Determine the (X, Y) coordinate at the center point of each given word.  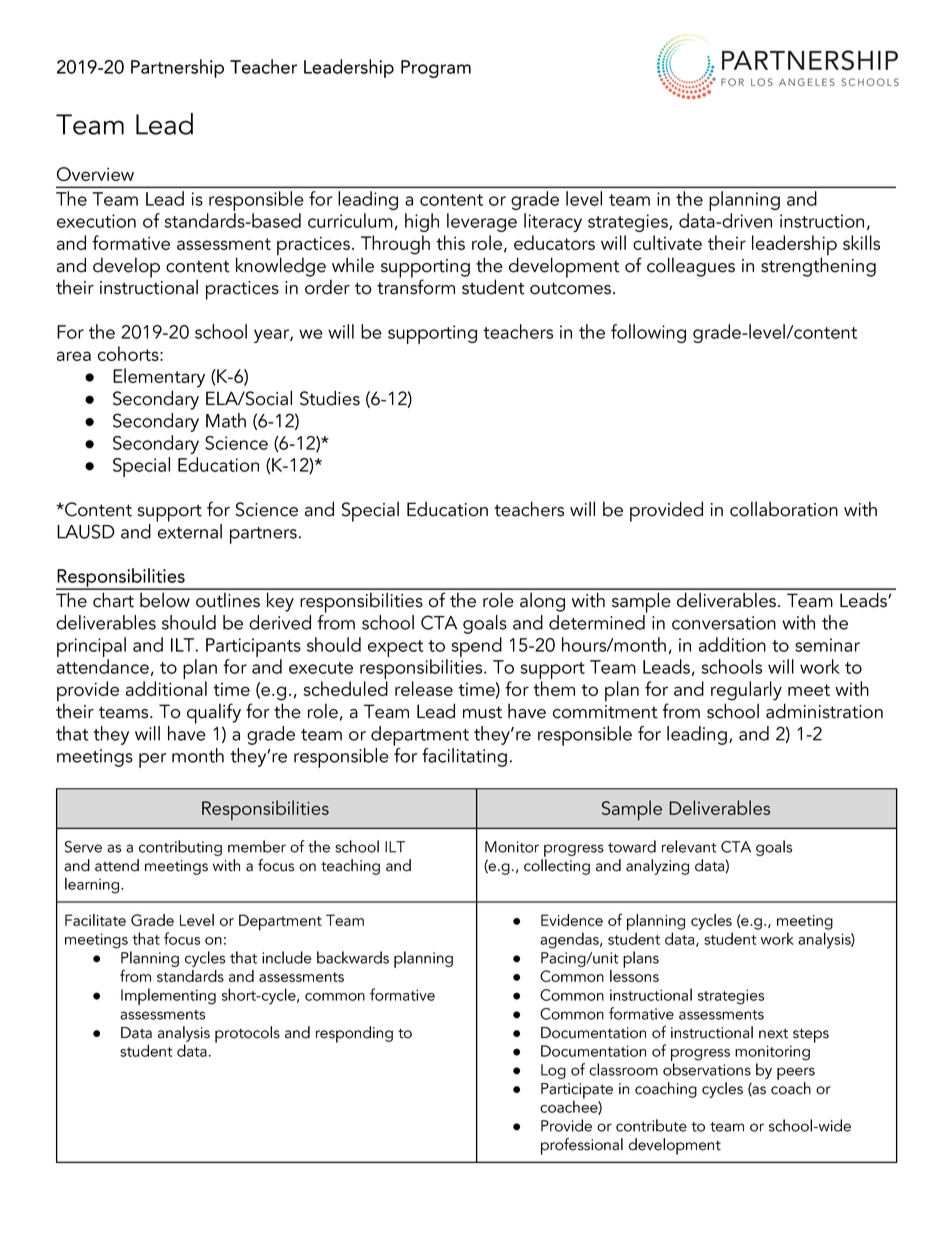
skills (861, 242)
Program (436, 69)
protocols (247, 1034)
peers (796, 1073)
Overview (95, 174)
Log (553, 1071)
